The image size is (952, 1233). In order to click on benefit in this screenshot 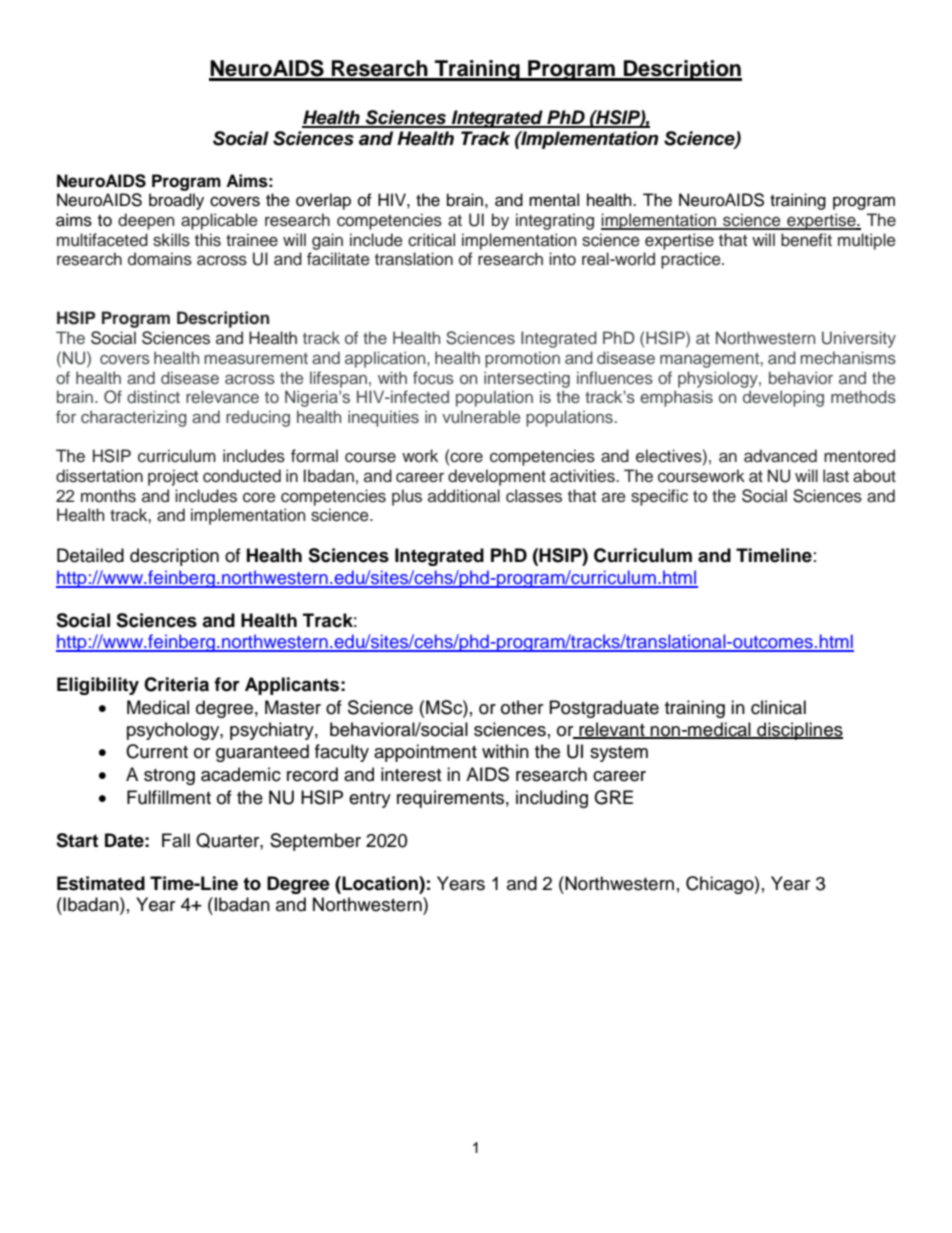, I will do `click(806, 240)`.
